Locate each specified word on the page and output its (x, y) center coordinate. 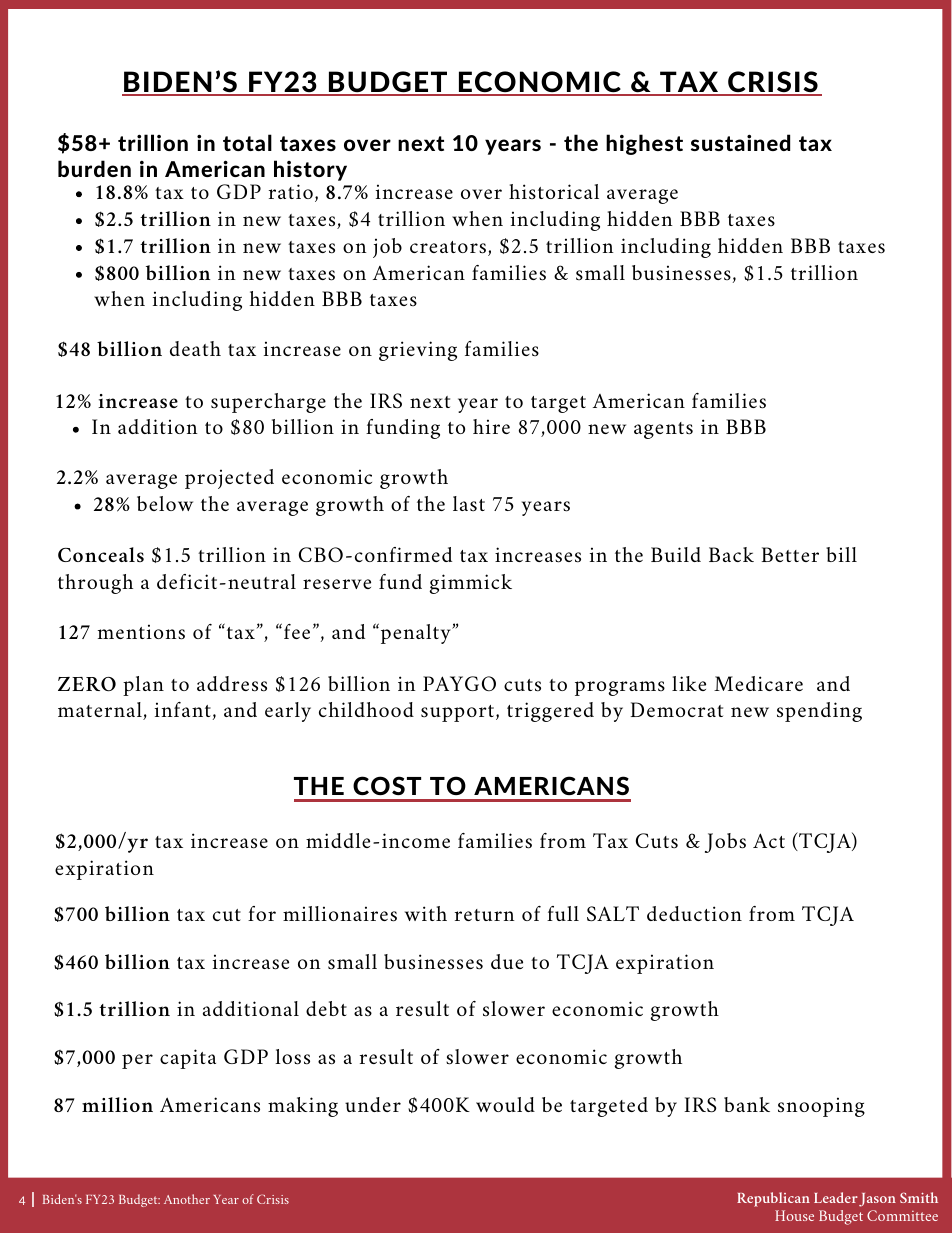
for (262, 913)
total (247, 142)
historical (554, 191)
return (485, 915)
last (469, 504)
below (165, 503)
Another (187, 1199)
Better (790, 554)
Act (769, 840)
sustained (740, 142)
